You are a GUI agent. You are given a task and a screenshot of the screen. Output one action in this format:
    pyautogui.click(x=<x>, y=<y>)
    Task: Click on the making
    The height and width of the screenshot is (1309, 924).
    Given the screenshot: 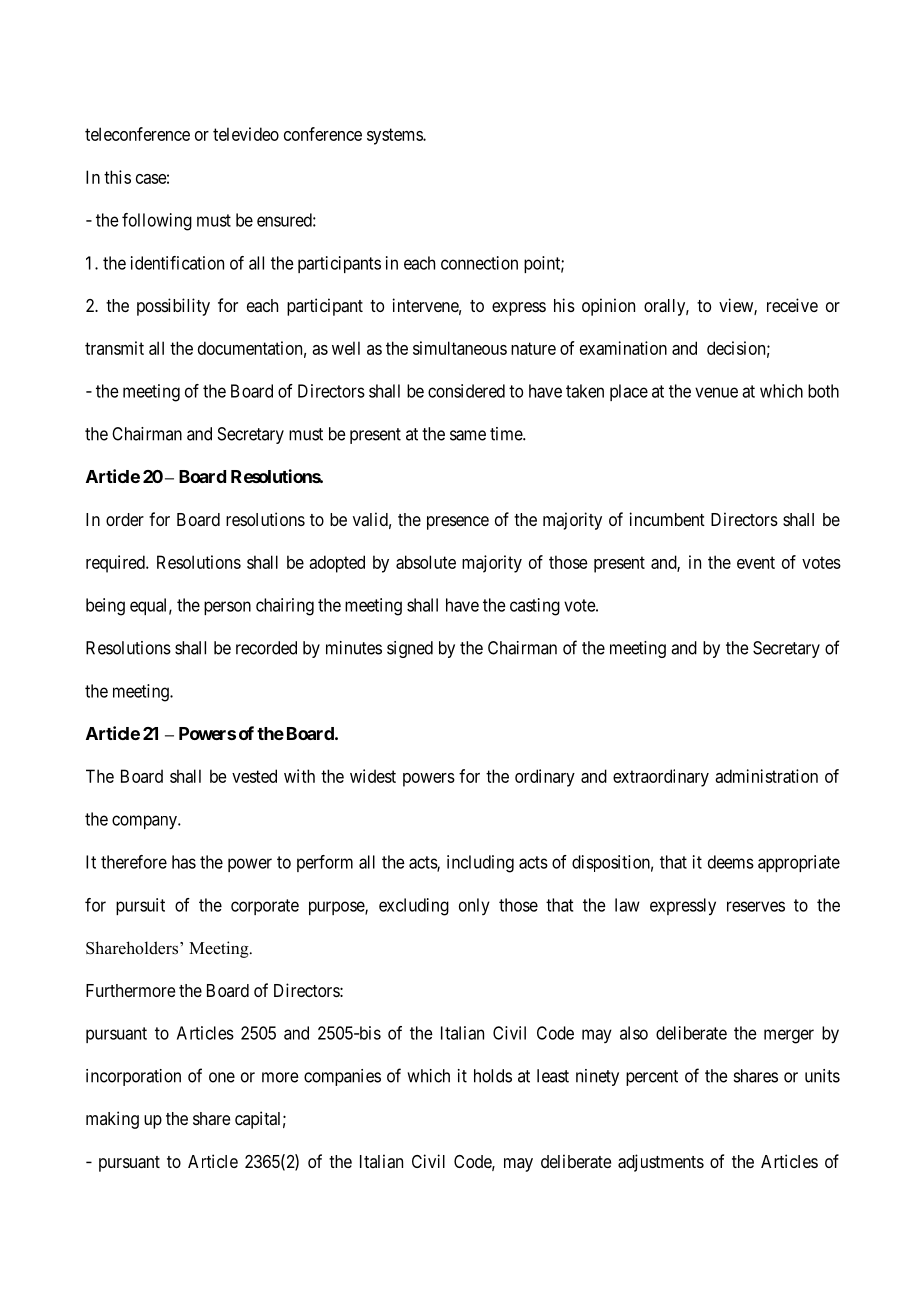 What is the action you would take?
    pyautogui.click(x=112, y=1120)
